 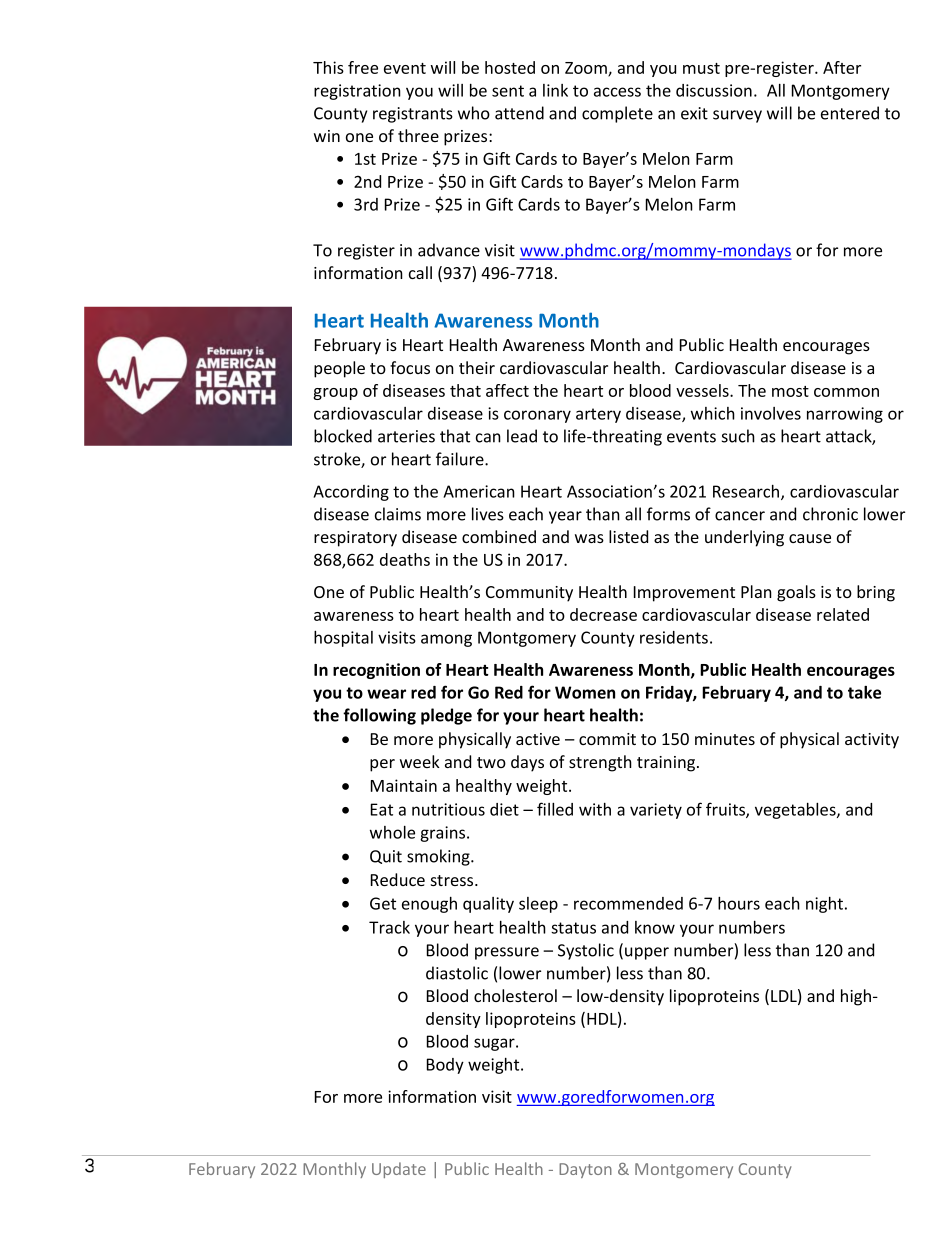 What do you see at coordinates (598, 415) in the document?
I see `artery` at bounding box center [598, 415].
